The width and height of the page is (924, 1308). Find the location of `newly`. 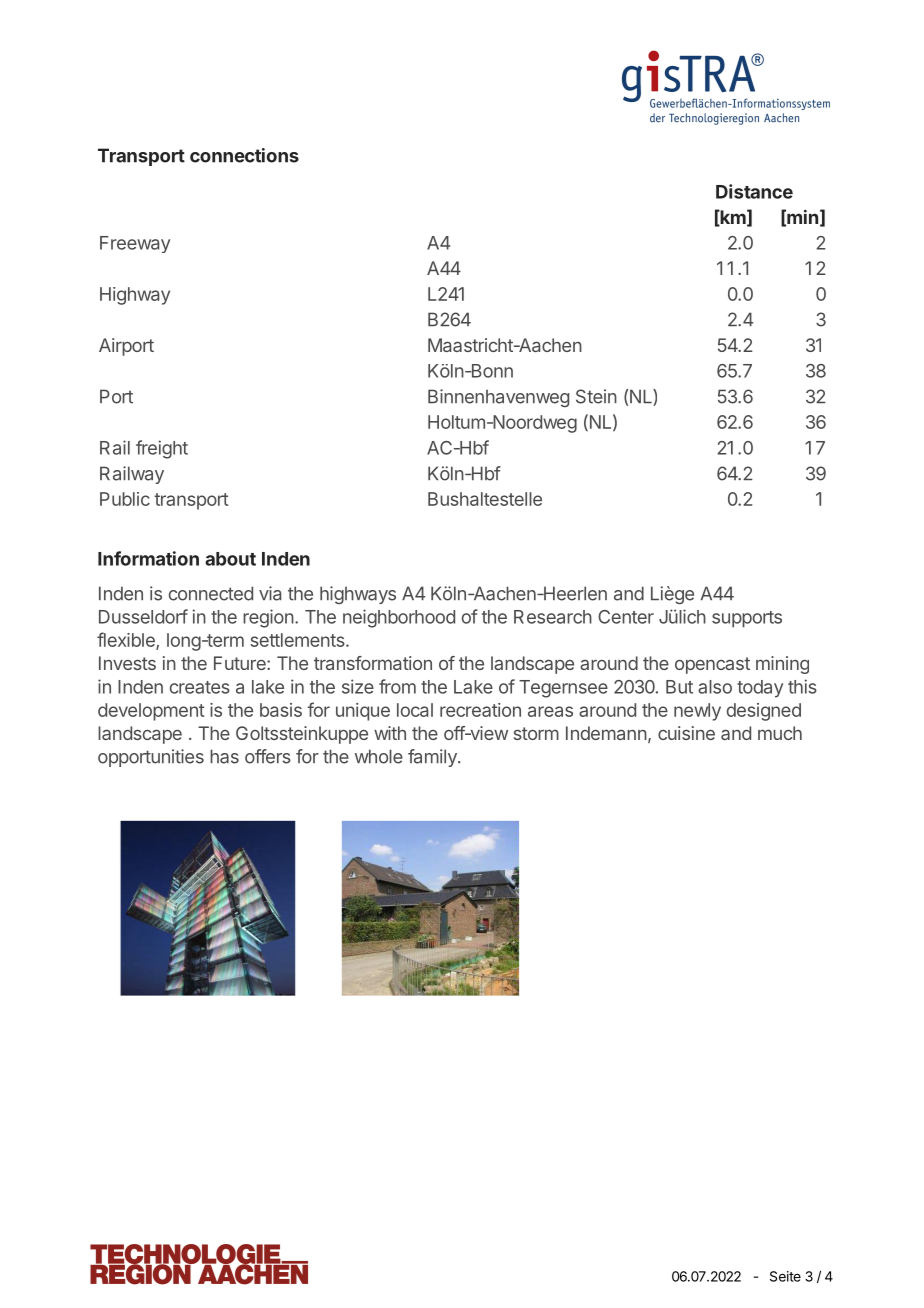

newly is located at coordinates (697, 712).
